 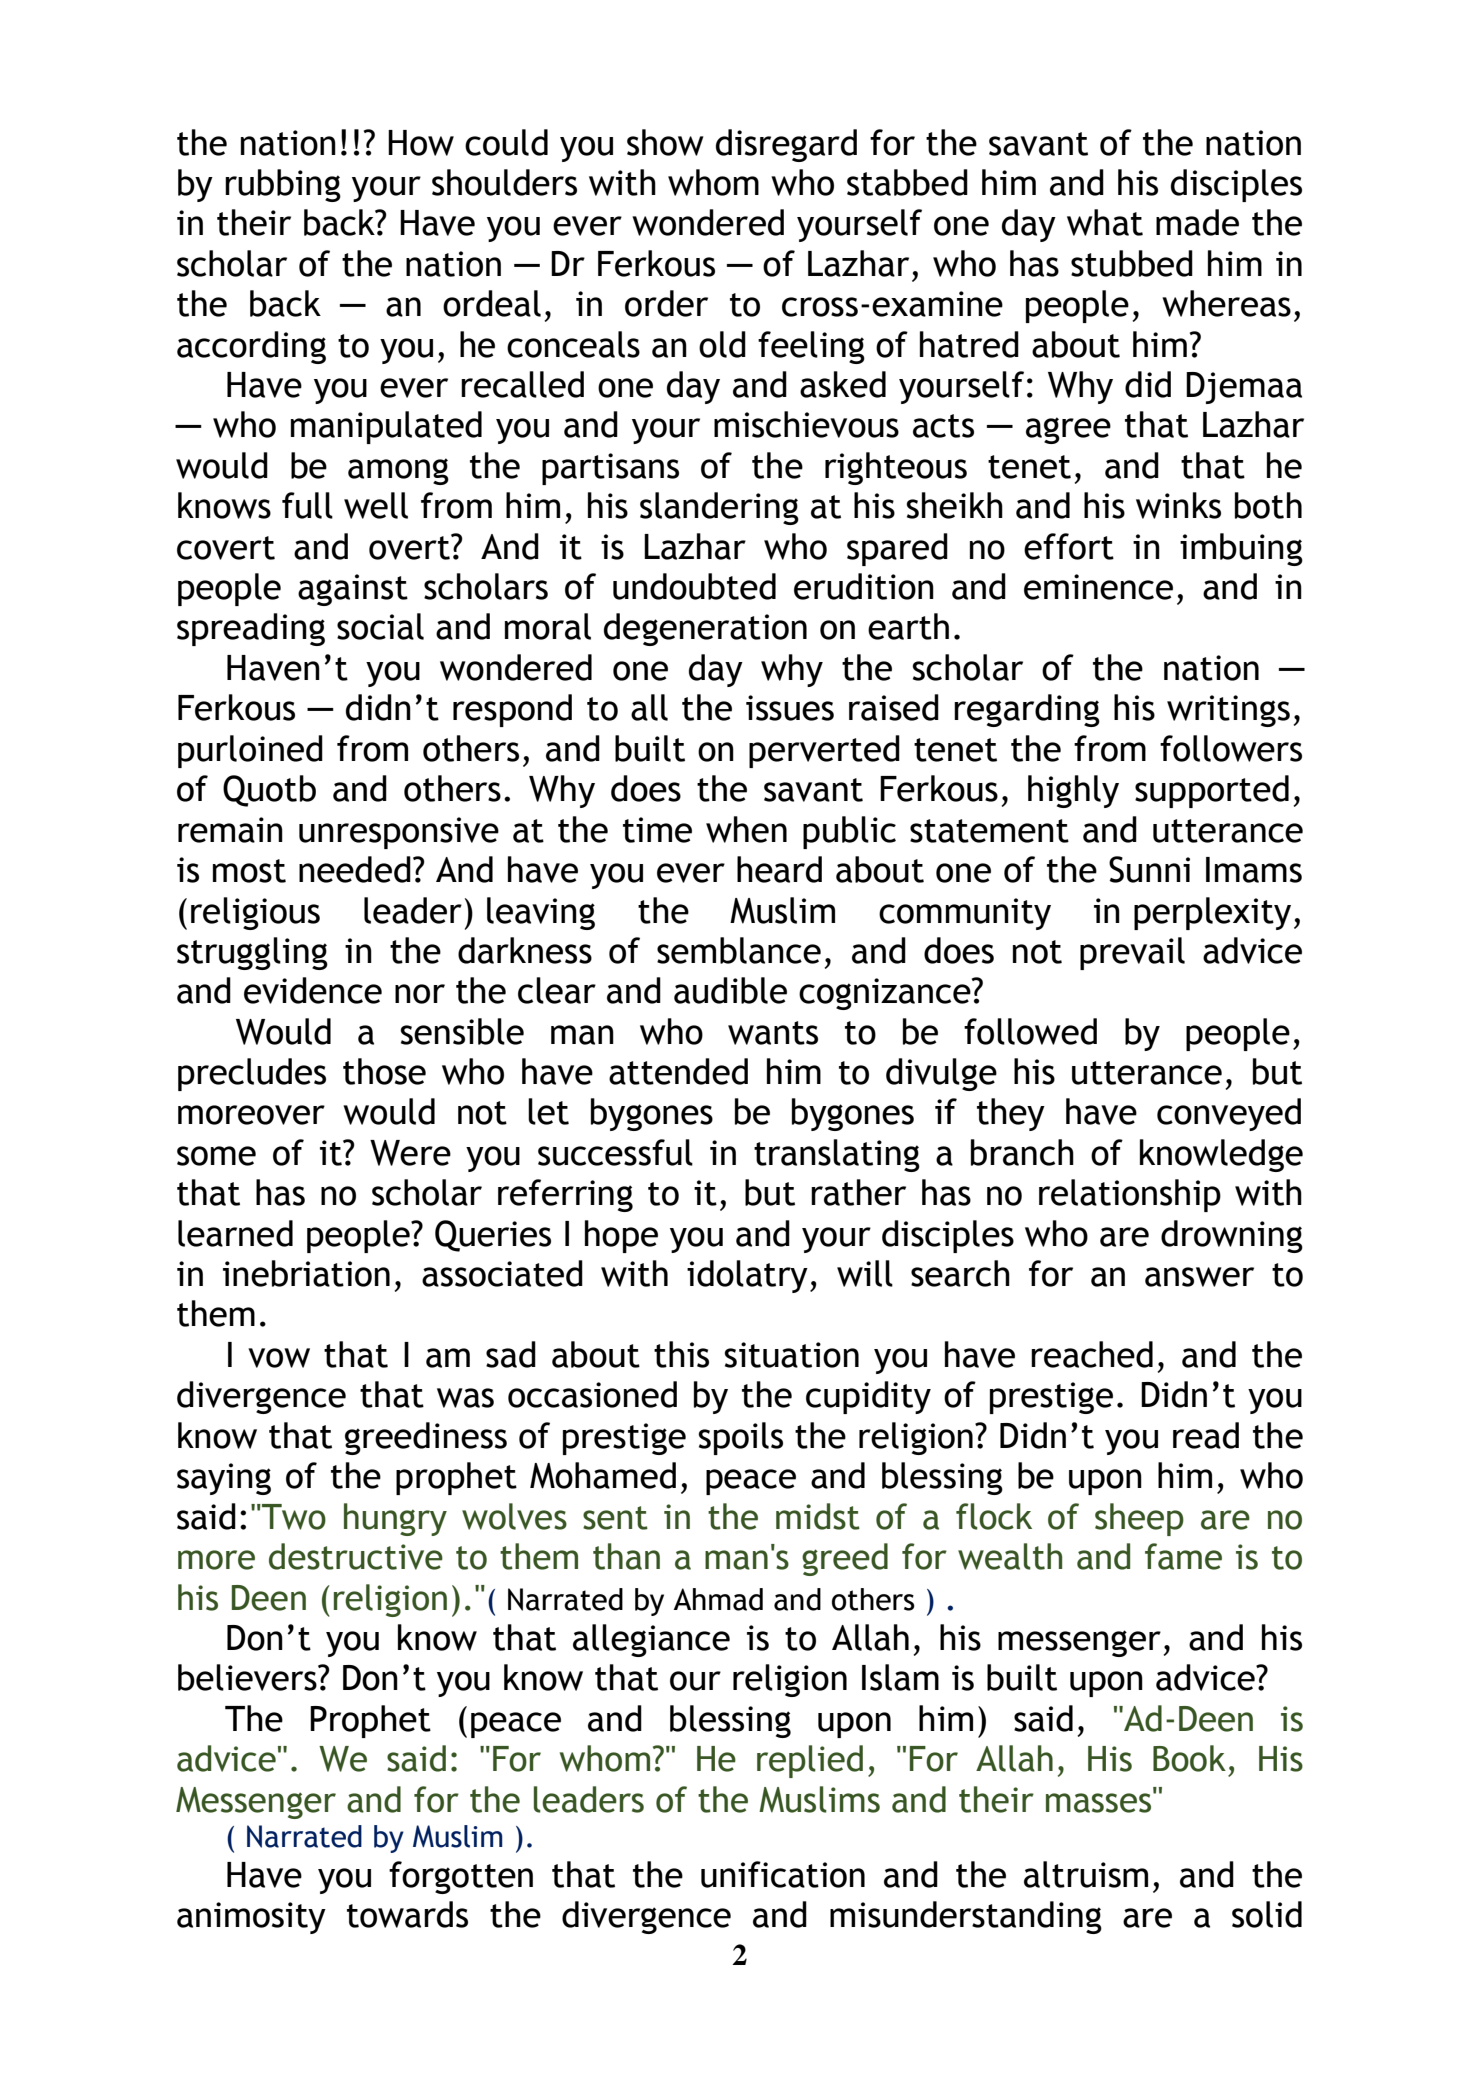 What do you see at coordinates (313, 990) in the document?
I see `evidence` at bounding box center [313, 990].
